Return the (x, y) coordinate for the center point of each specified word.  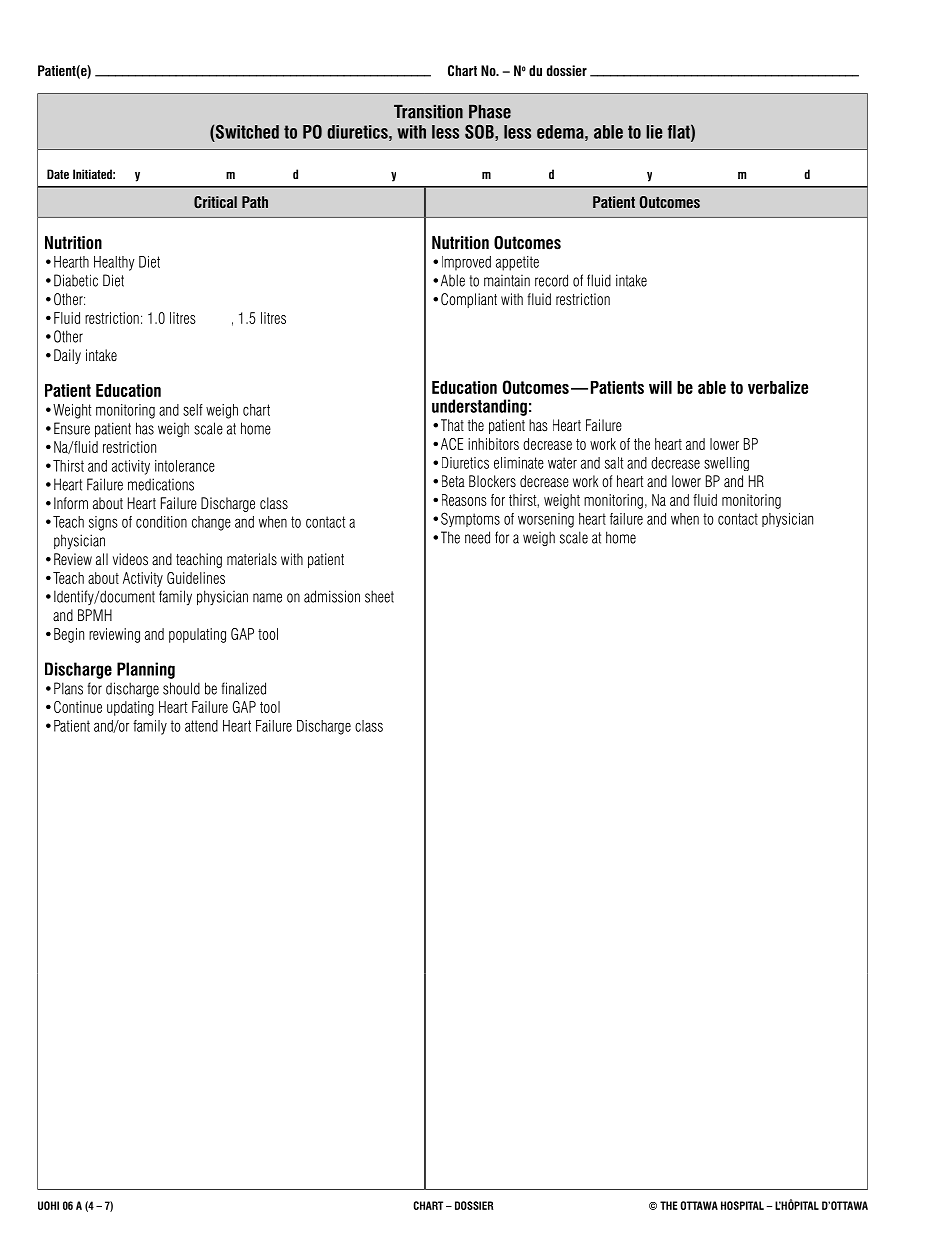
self (193, 410)
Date (58, 174)
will (660, 387)
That (452, 425)
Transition (428, 112)
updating (130, 708)
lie (654, 132)
